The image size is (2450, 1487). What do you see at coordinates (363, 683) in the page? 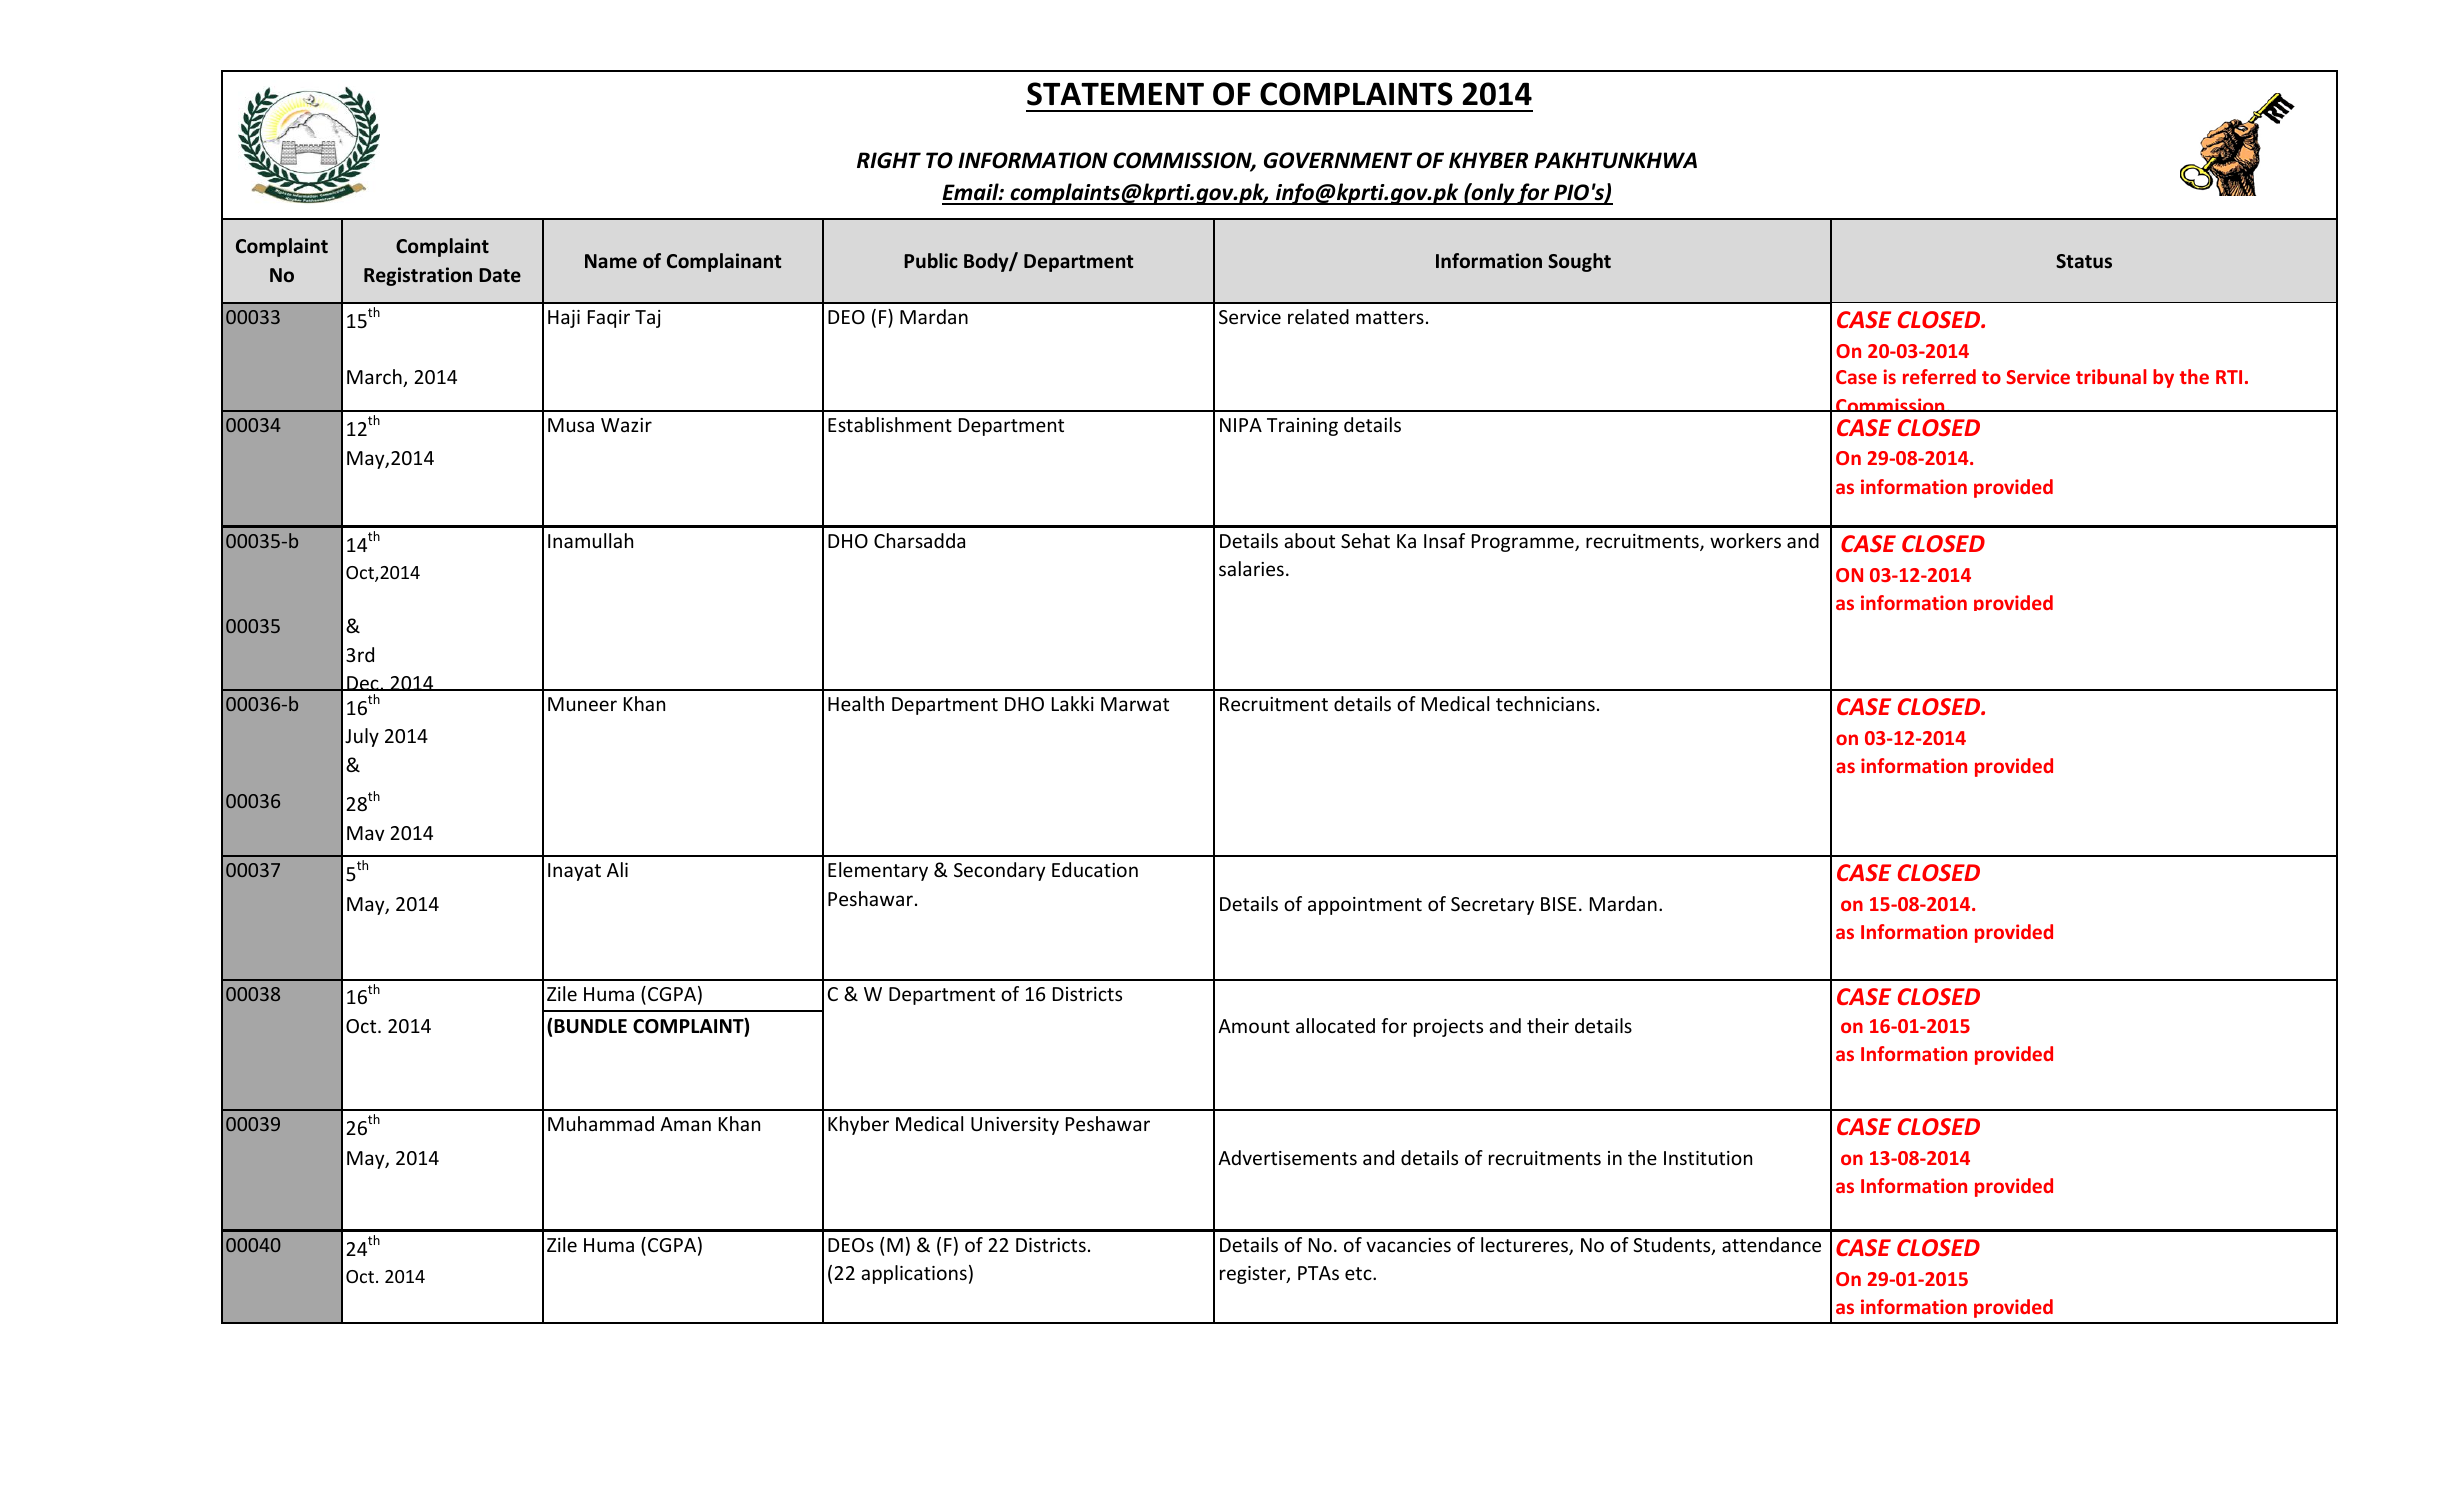
I see `Dec` at bounding box center [363, 683].
